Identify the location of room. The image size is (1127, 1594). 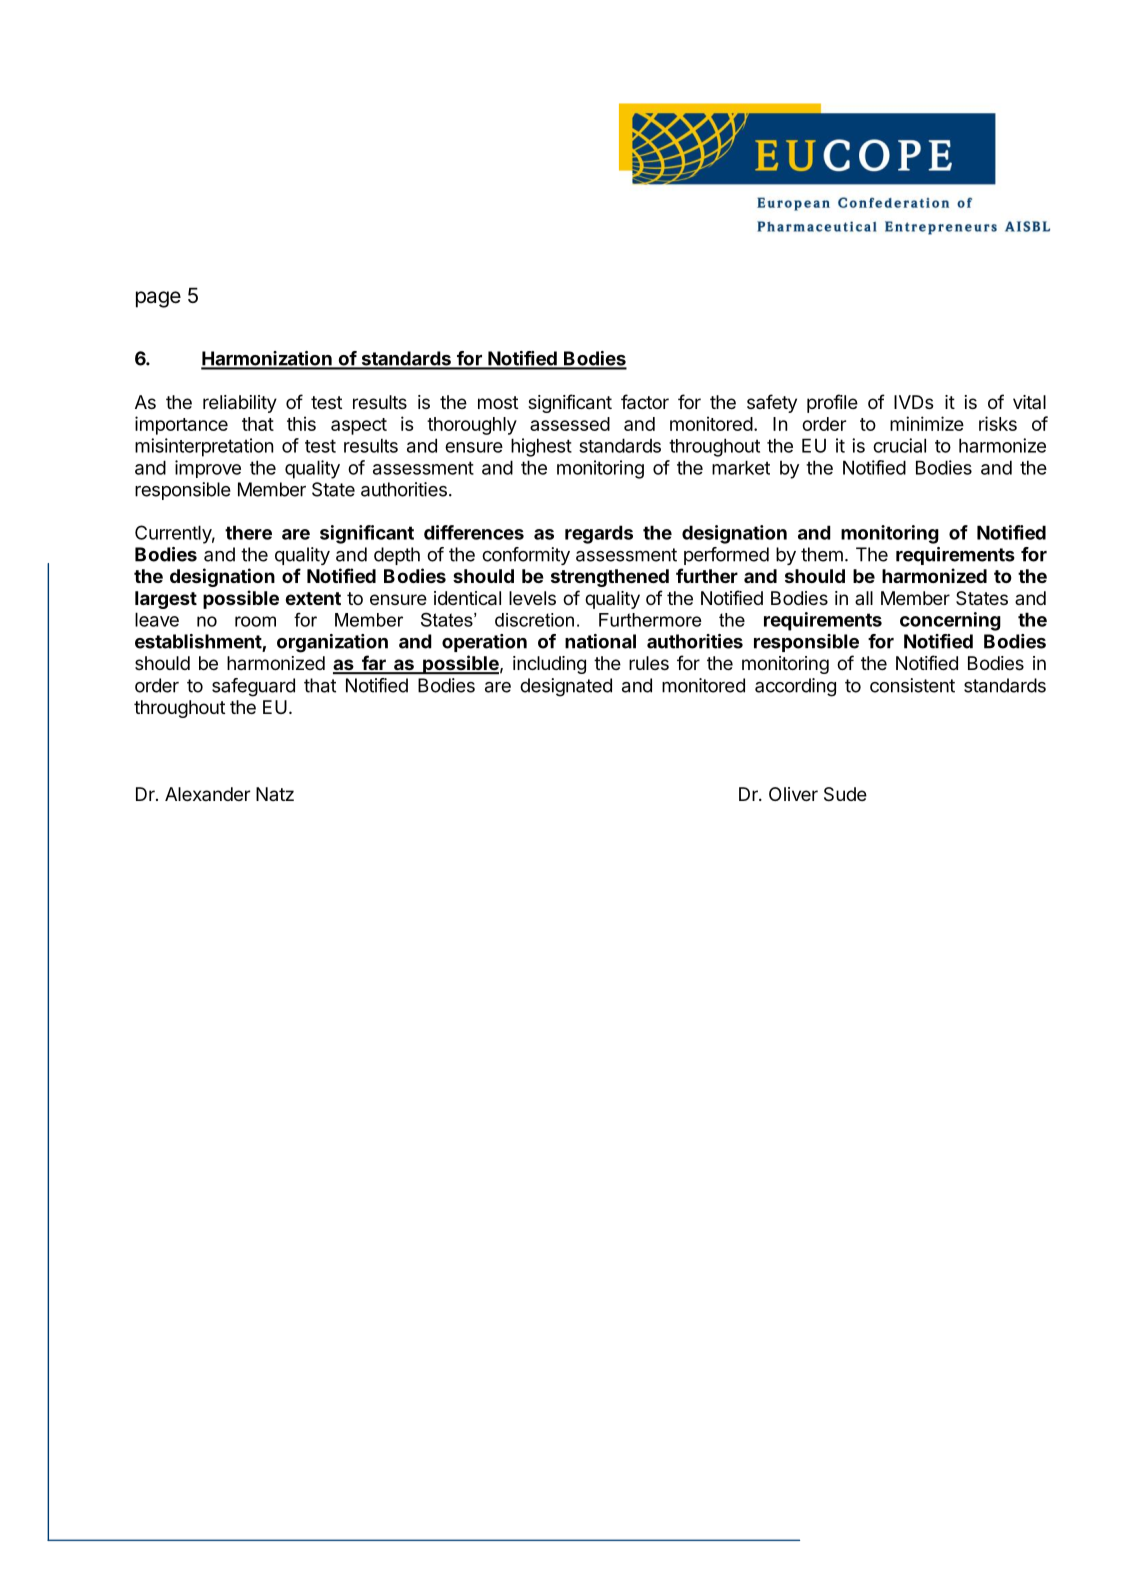
(255, 621).
